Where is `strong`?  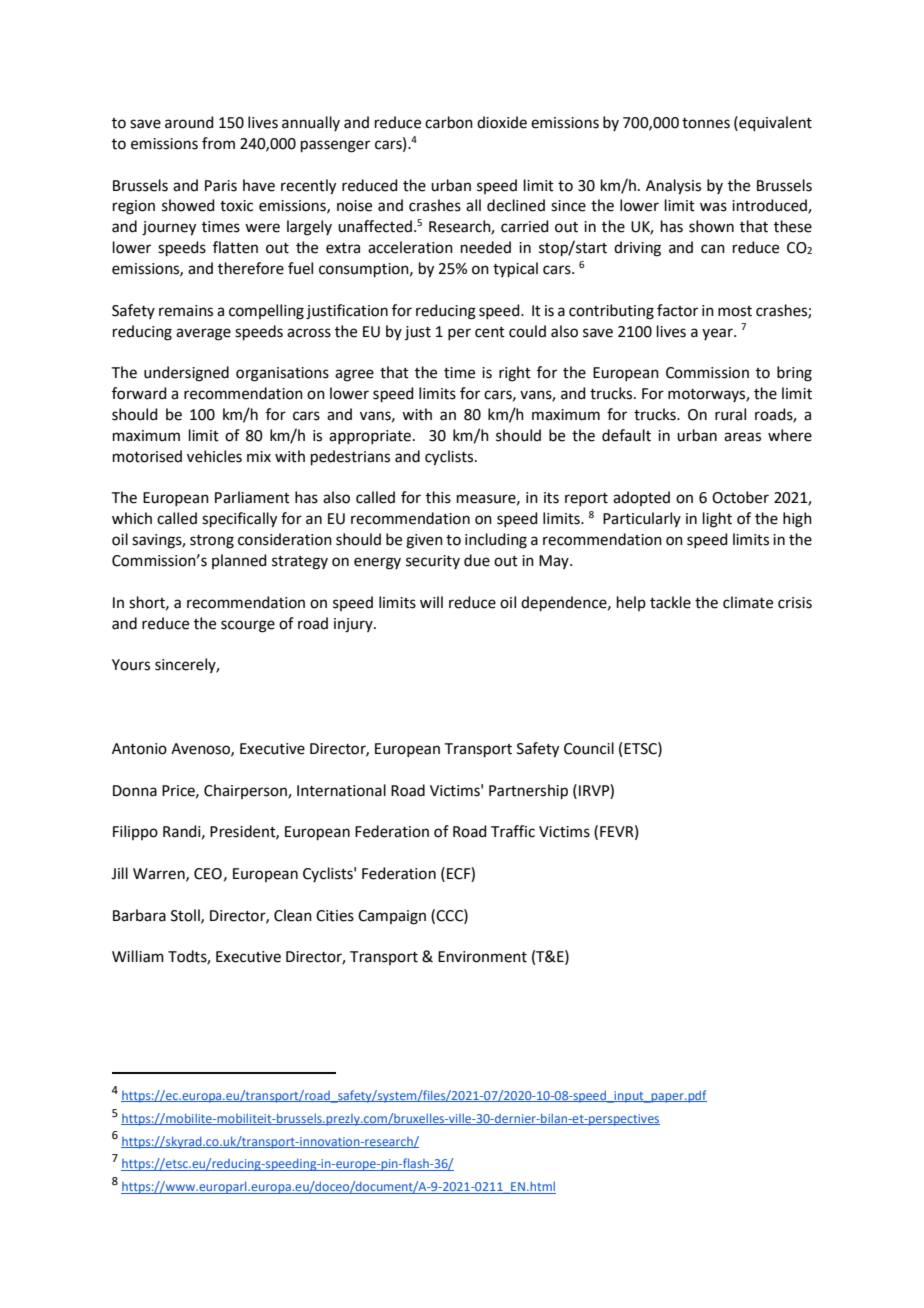 strong is located at coordinates (212, 542).
